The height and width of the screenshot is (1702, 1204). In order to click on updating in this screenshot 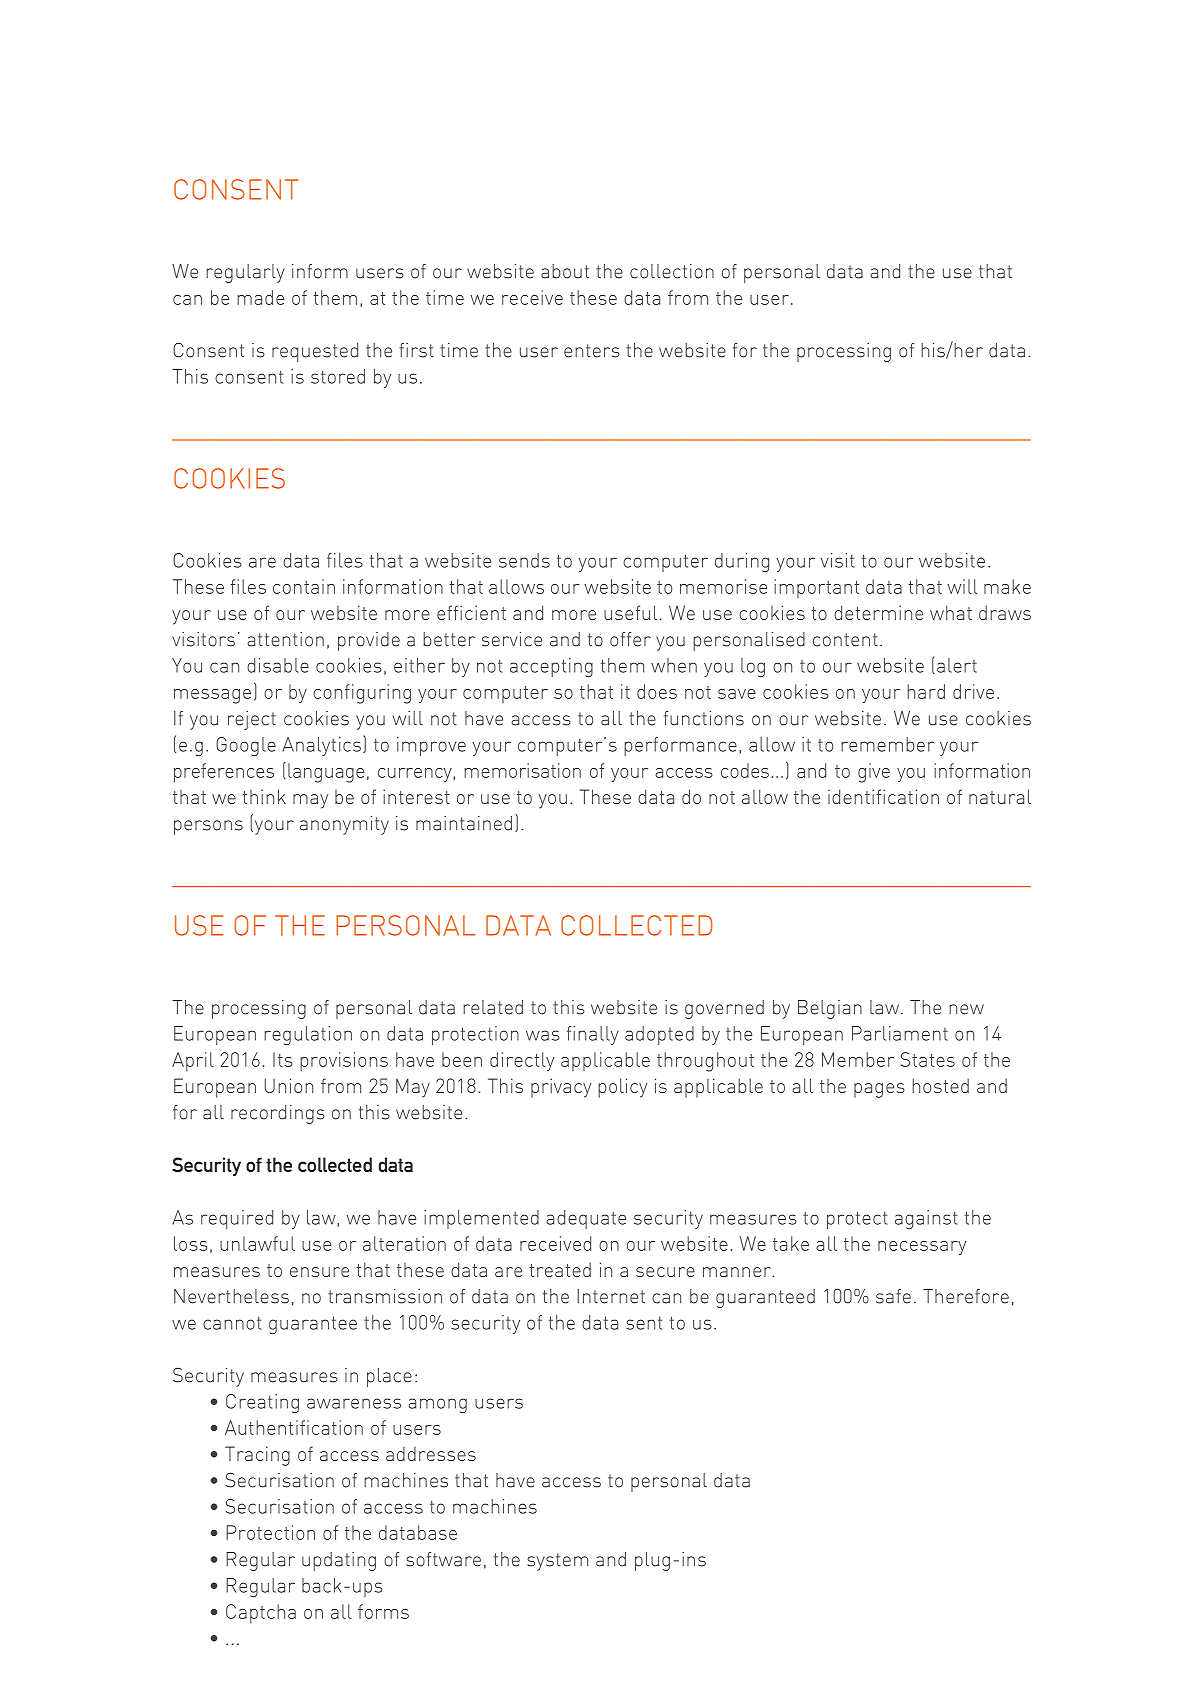, I will do `click(339, 1561)`.
